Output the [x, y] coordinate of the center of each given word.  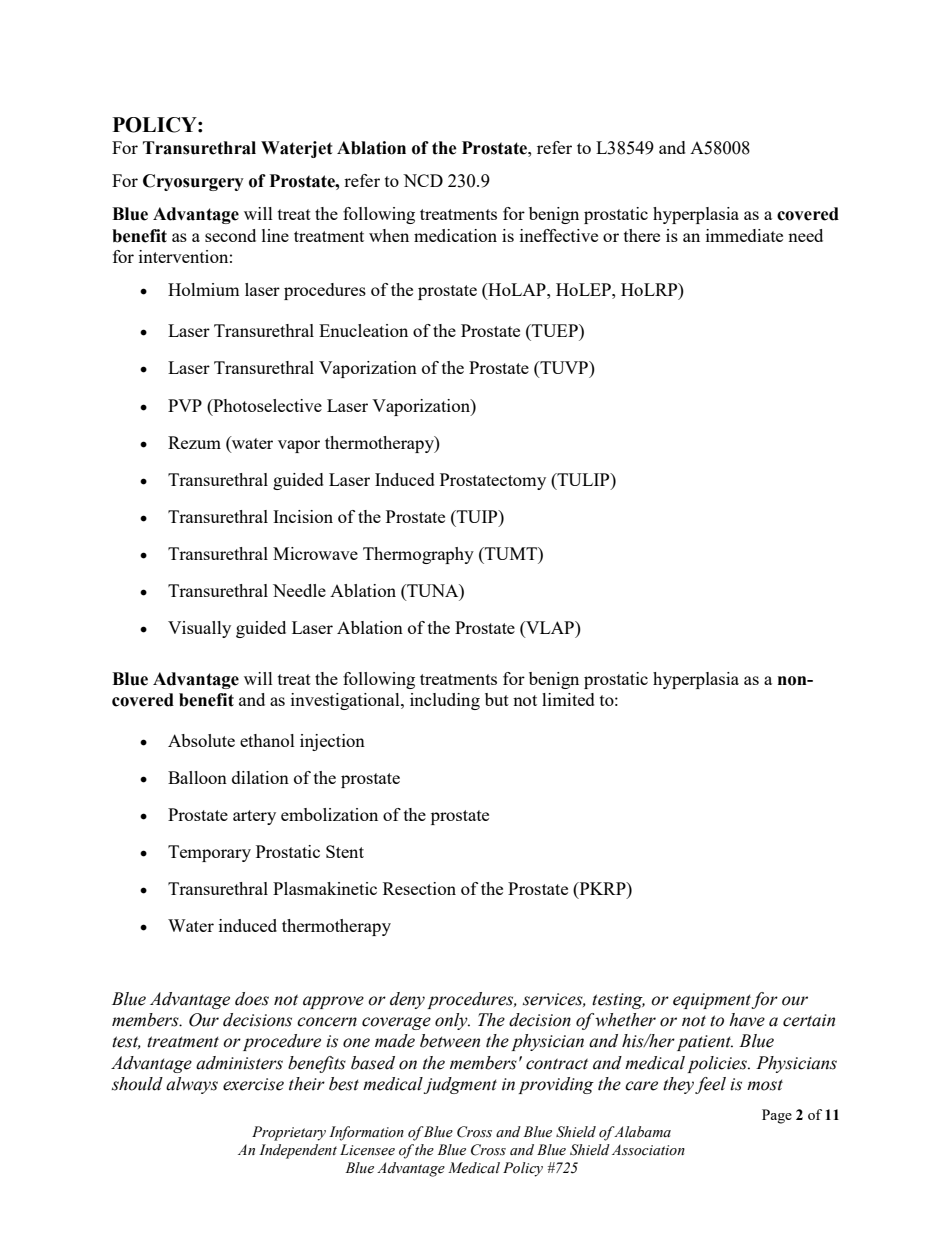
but [497, 699]
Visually [199, 629]
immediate [744, 235]
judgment [460, 1085]
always [192, 1085]
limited [568, 699]
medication [455, 235]
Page [777, 1116]
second [230, 235]
